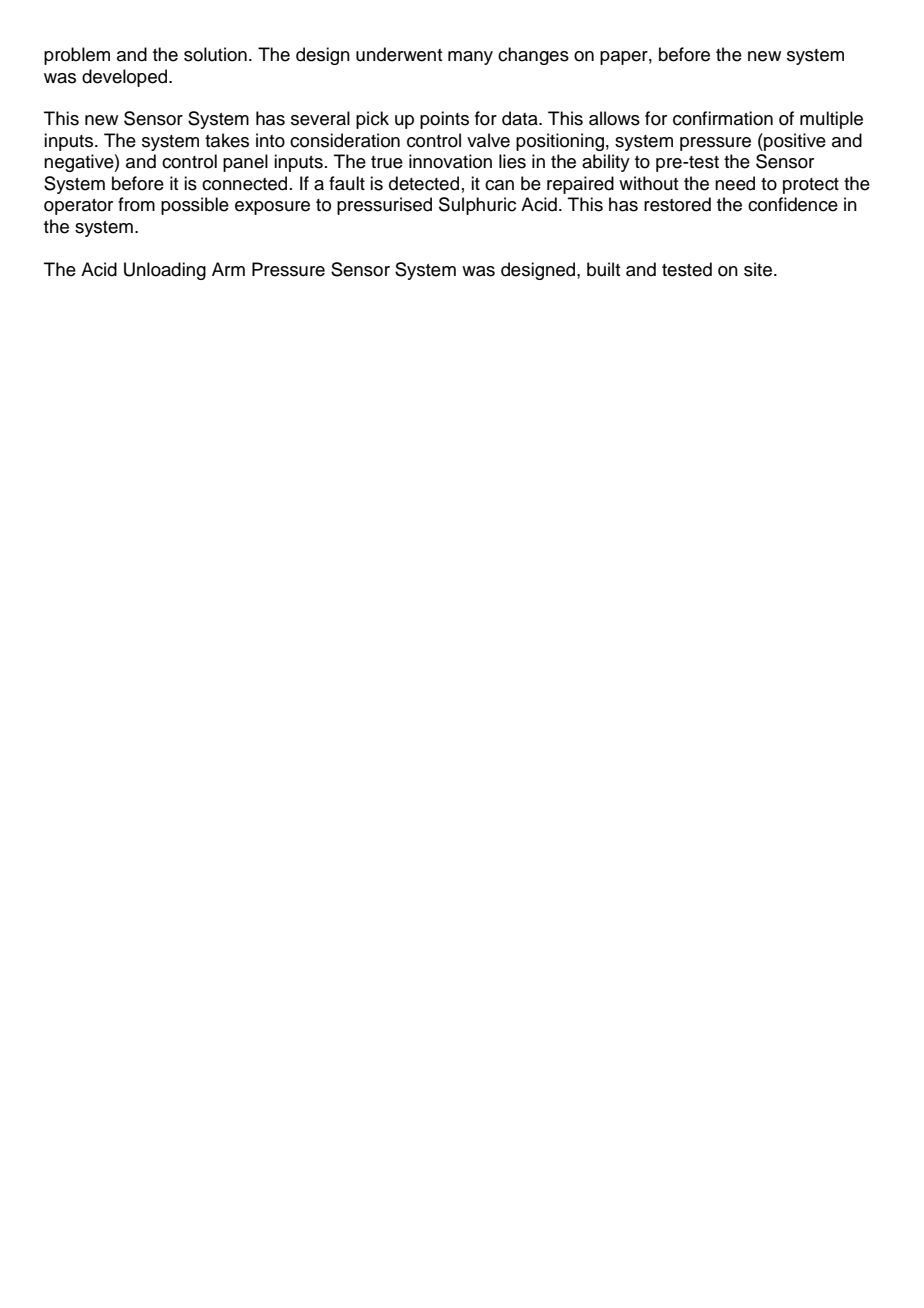 The height and width of the screenshot is (1308, 924). I want to click on changes, so click(533, 56).
